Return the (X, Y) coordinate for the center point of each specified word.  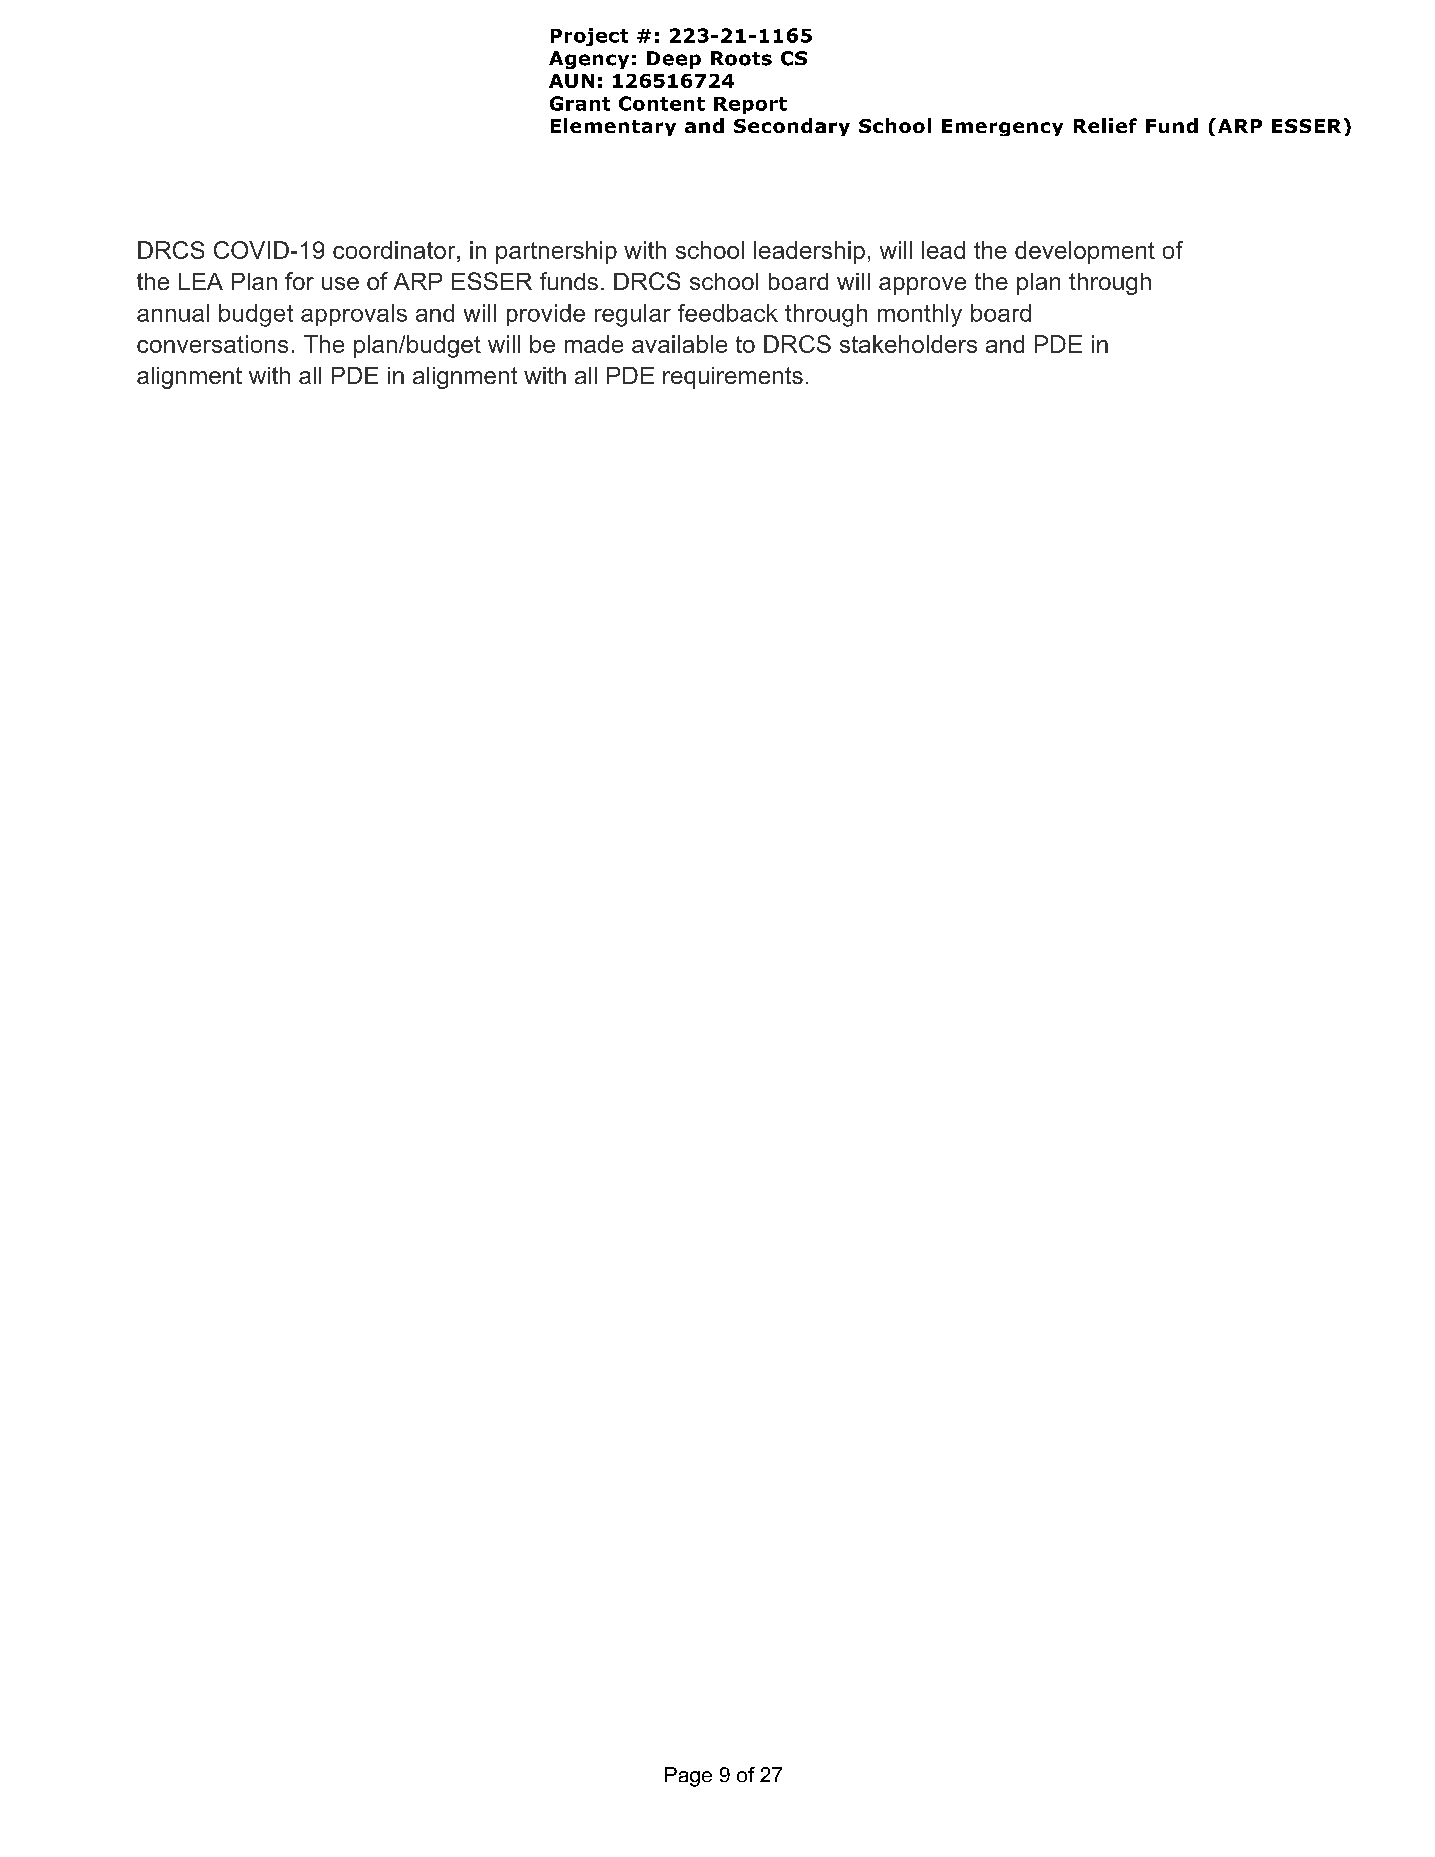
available (679, 344)
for (299, 281)
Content (662, 103)
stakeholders (908, 344)
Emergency (1002, 127)
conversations (212, 344)
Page (688, 1777)
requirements (733, 378)
